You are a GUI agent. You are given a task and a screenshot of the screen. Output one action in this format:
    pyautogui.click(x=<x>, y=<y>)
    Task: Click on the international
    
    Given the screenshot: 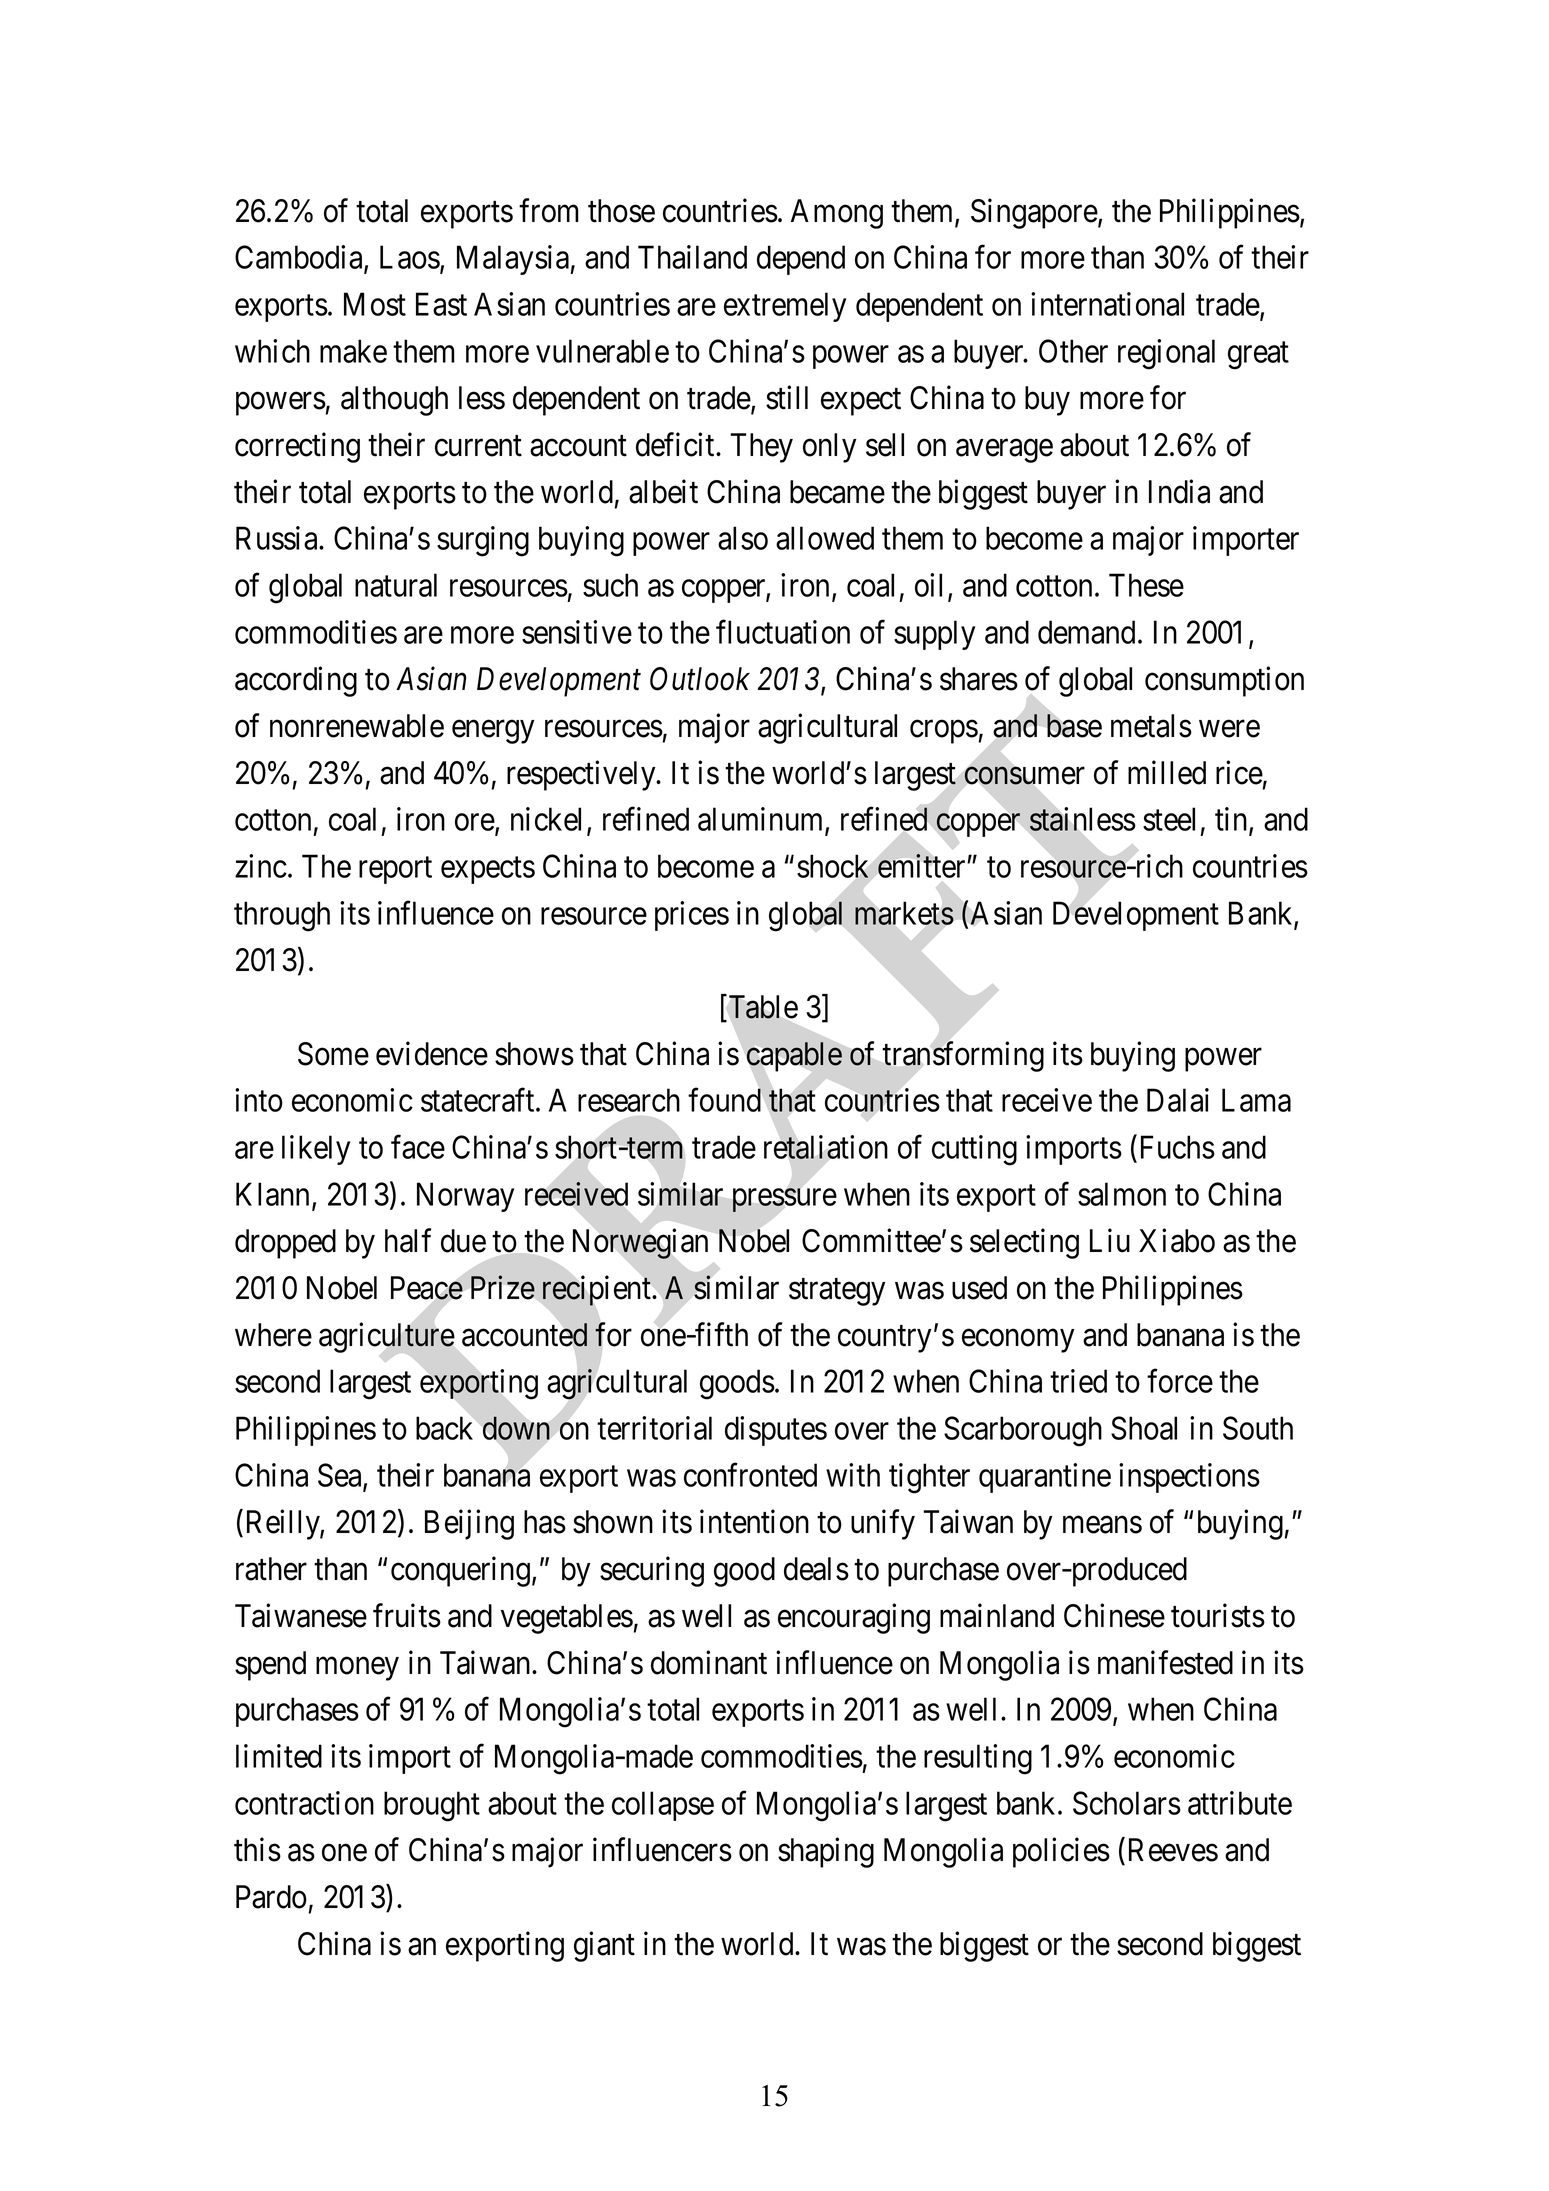 What is the action you would take?
    pyautogui.click(x=1107, y=304)
